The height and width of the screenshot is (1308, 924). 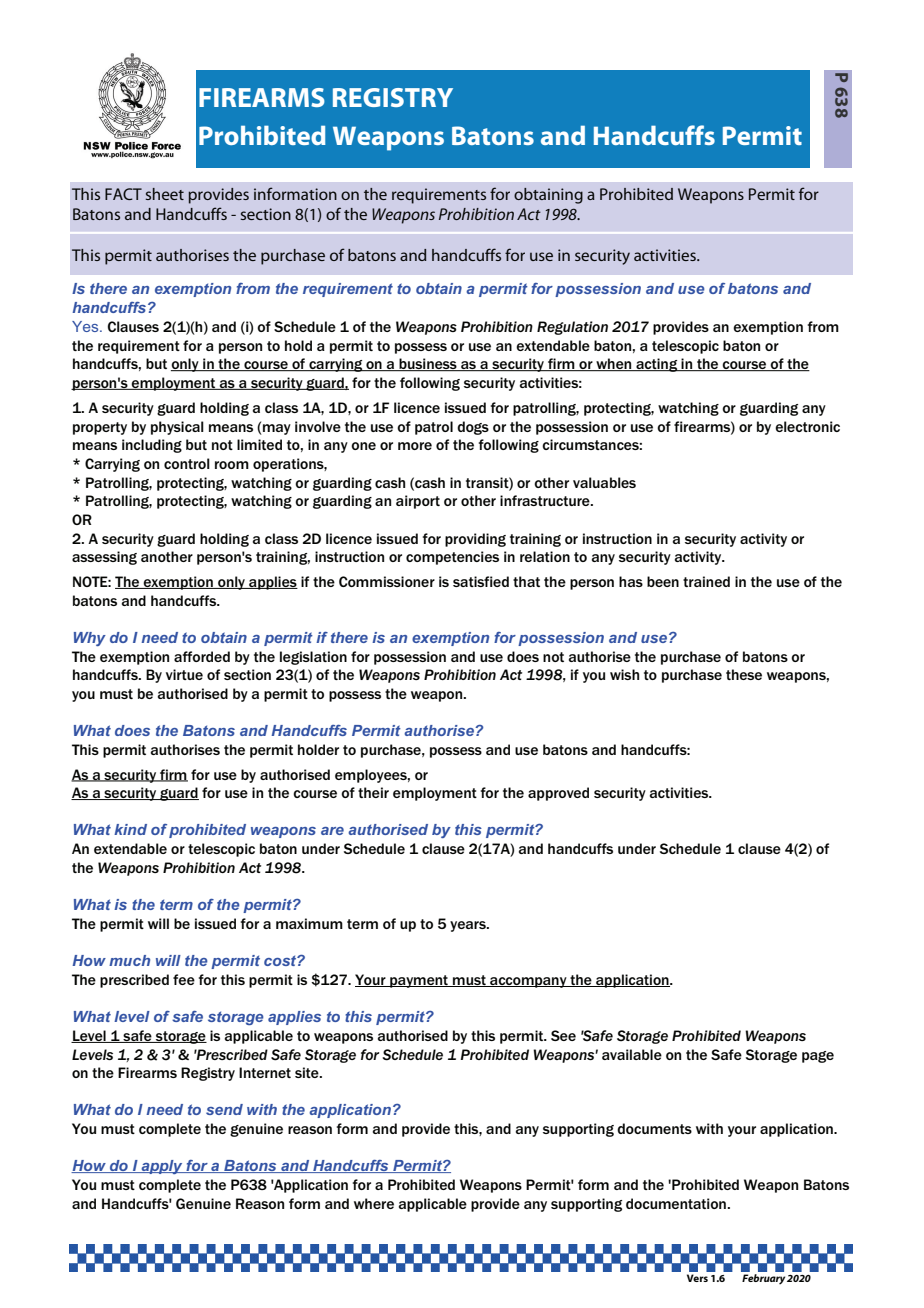 What do you see at coordinates (657, 365) in the screenshot?
I see `acting` at bounding box center [657, 365].
